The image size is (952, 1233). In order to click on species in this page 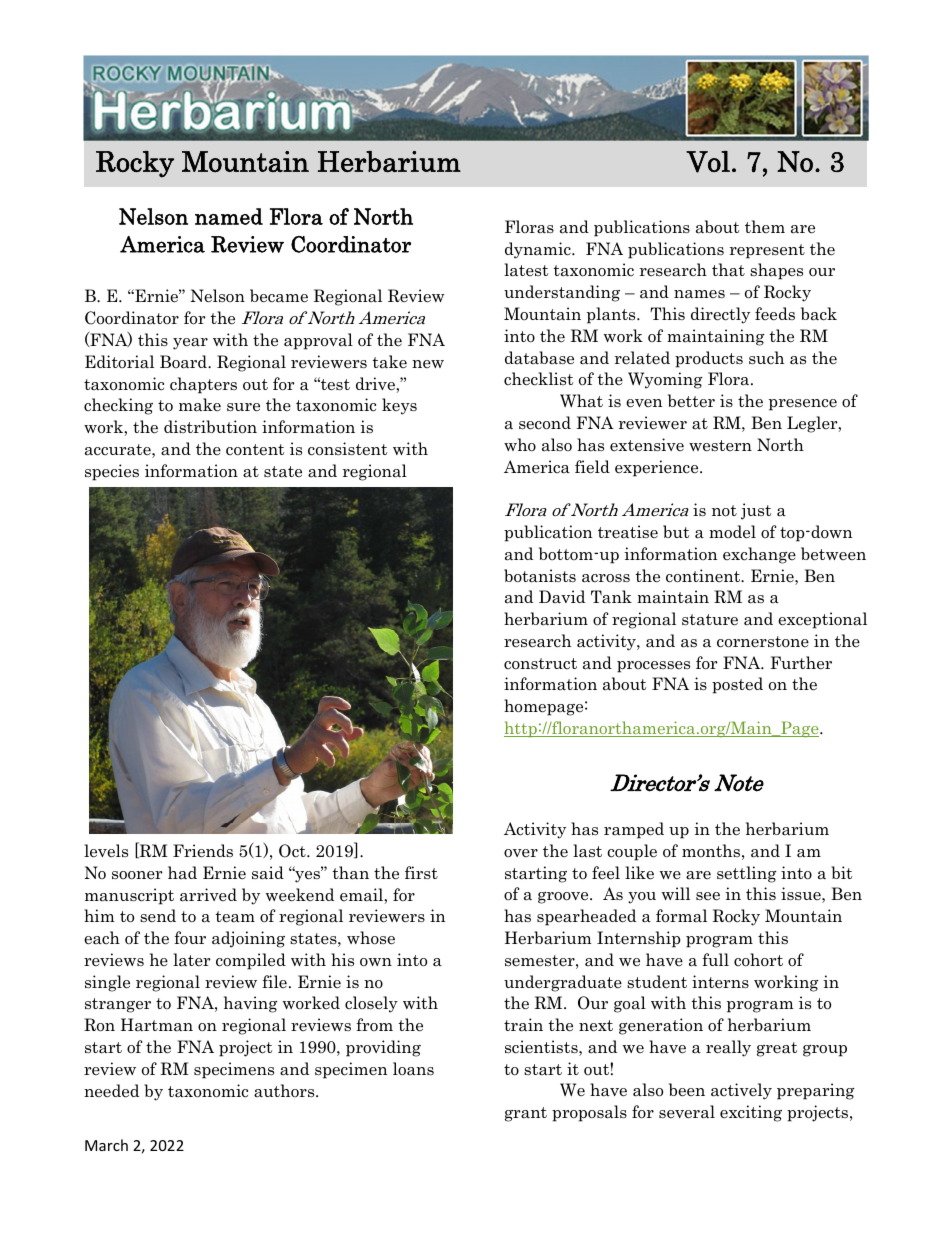, I will do `click(112, 472)`.
